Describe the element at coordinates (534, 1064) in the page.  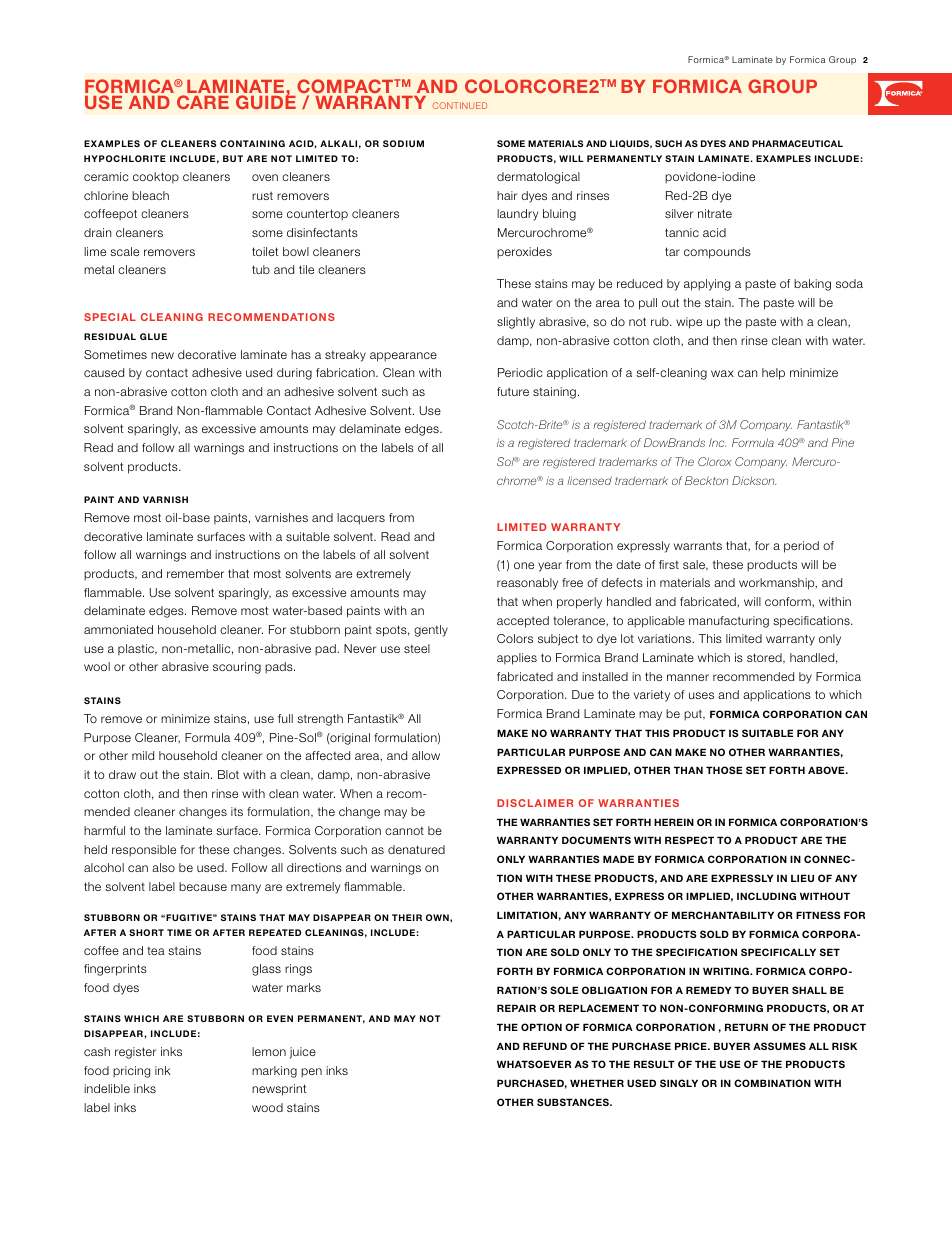
I see `WHATSOEVER` at that location.
